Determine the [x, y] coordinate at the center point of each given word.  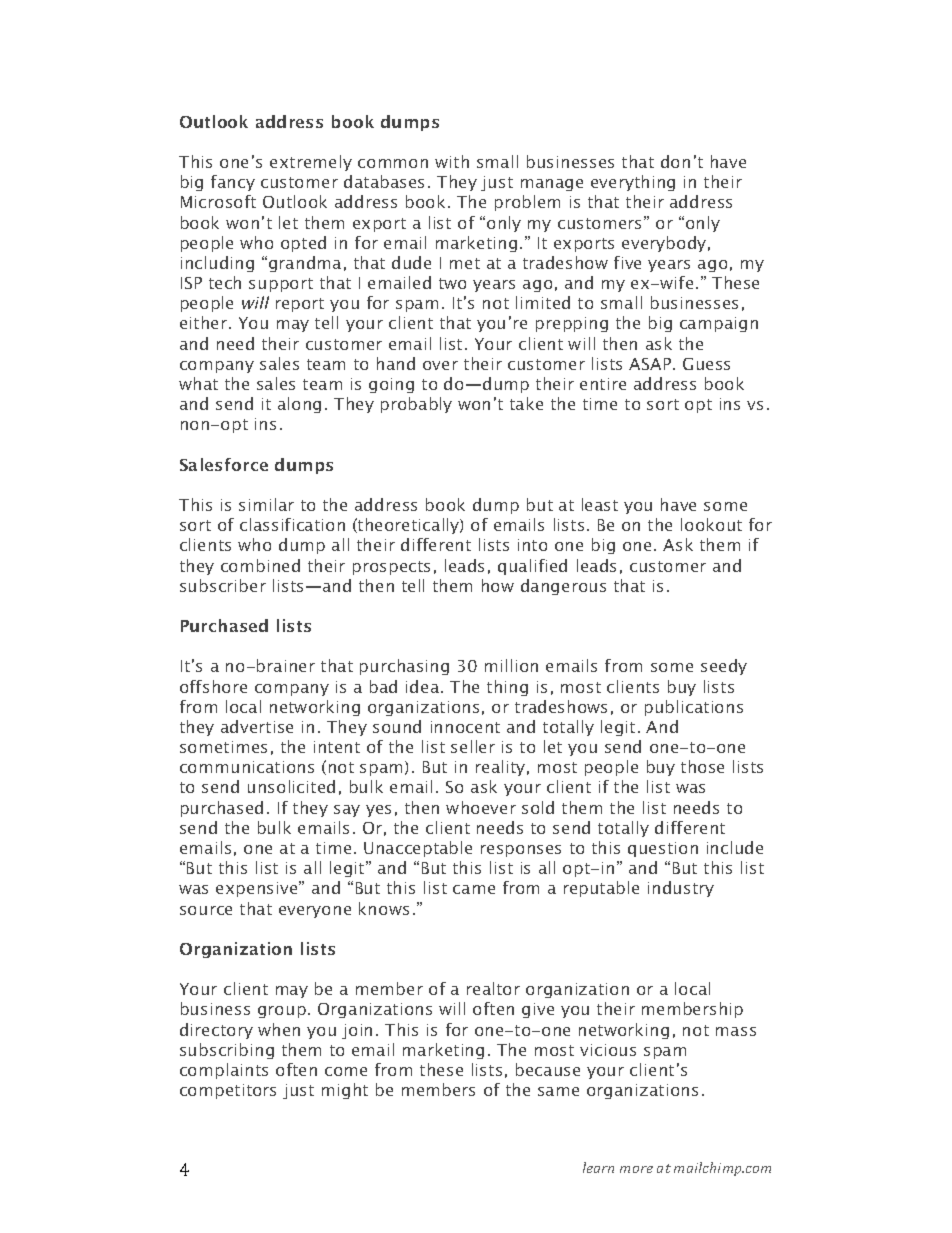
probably [416, 405]
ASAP [651, 364]
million [511, 665]
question [663, 849]
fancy [233, 183]
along [299, 405]
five [627, 262]
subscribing [227, 1051]
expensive [258, 889]
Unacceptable [418, 849]
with [452, 161]
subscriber [223, 585]
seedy [724, 667]
